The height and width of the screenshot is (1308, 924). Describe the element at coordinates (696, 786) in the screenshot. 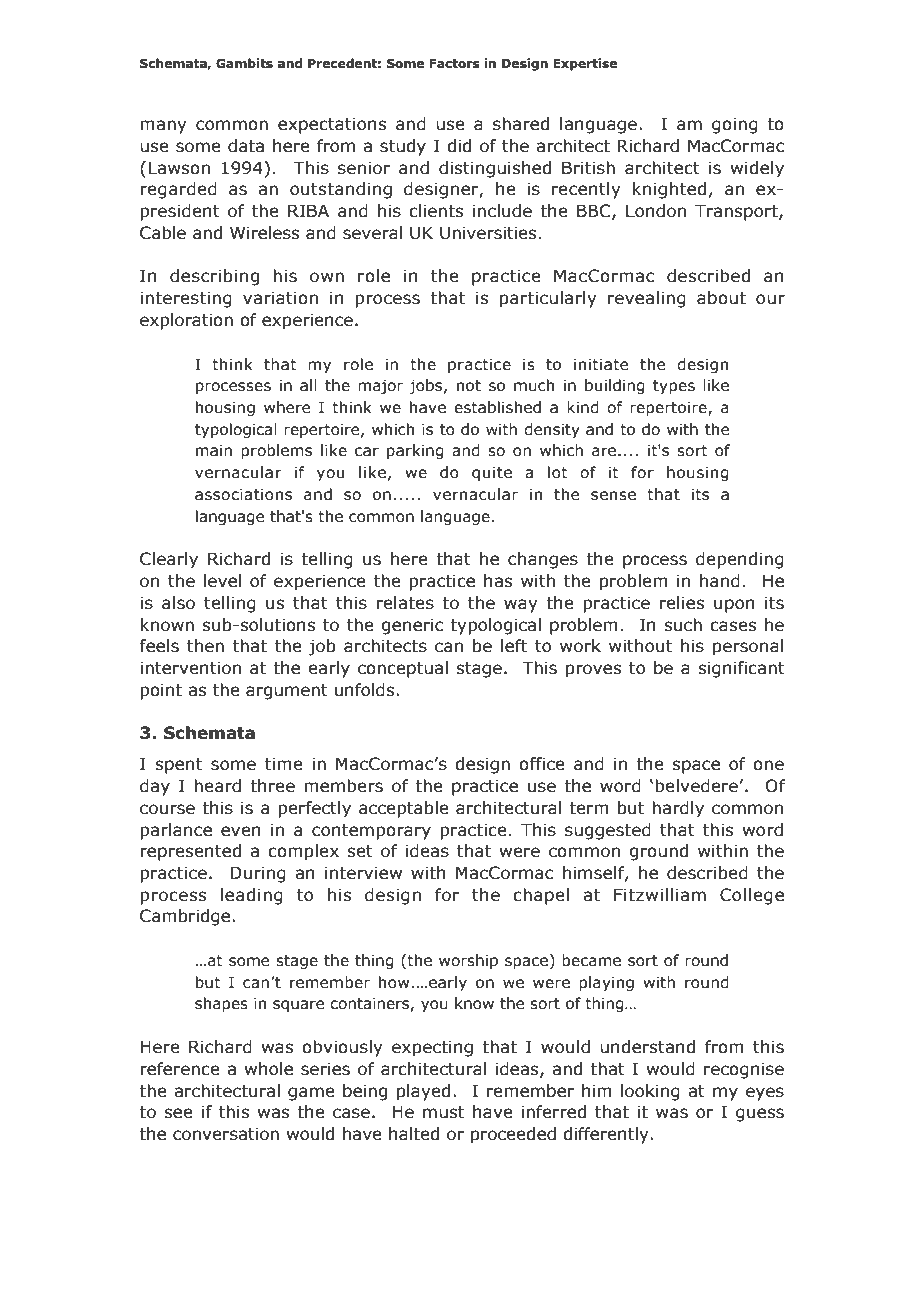

I see `belvedere` at that location.
